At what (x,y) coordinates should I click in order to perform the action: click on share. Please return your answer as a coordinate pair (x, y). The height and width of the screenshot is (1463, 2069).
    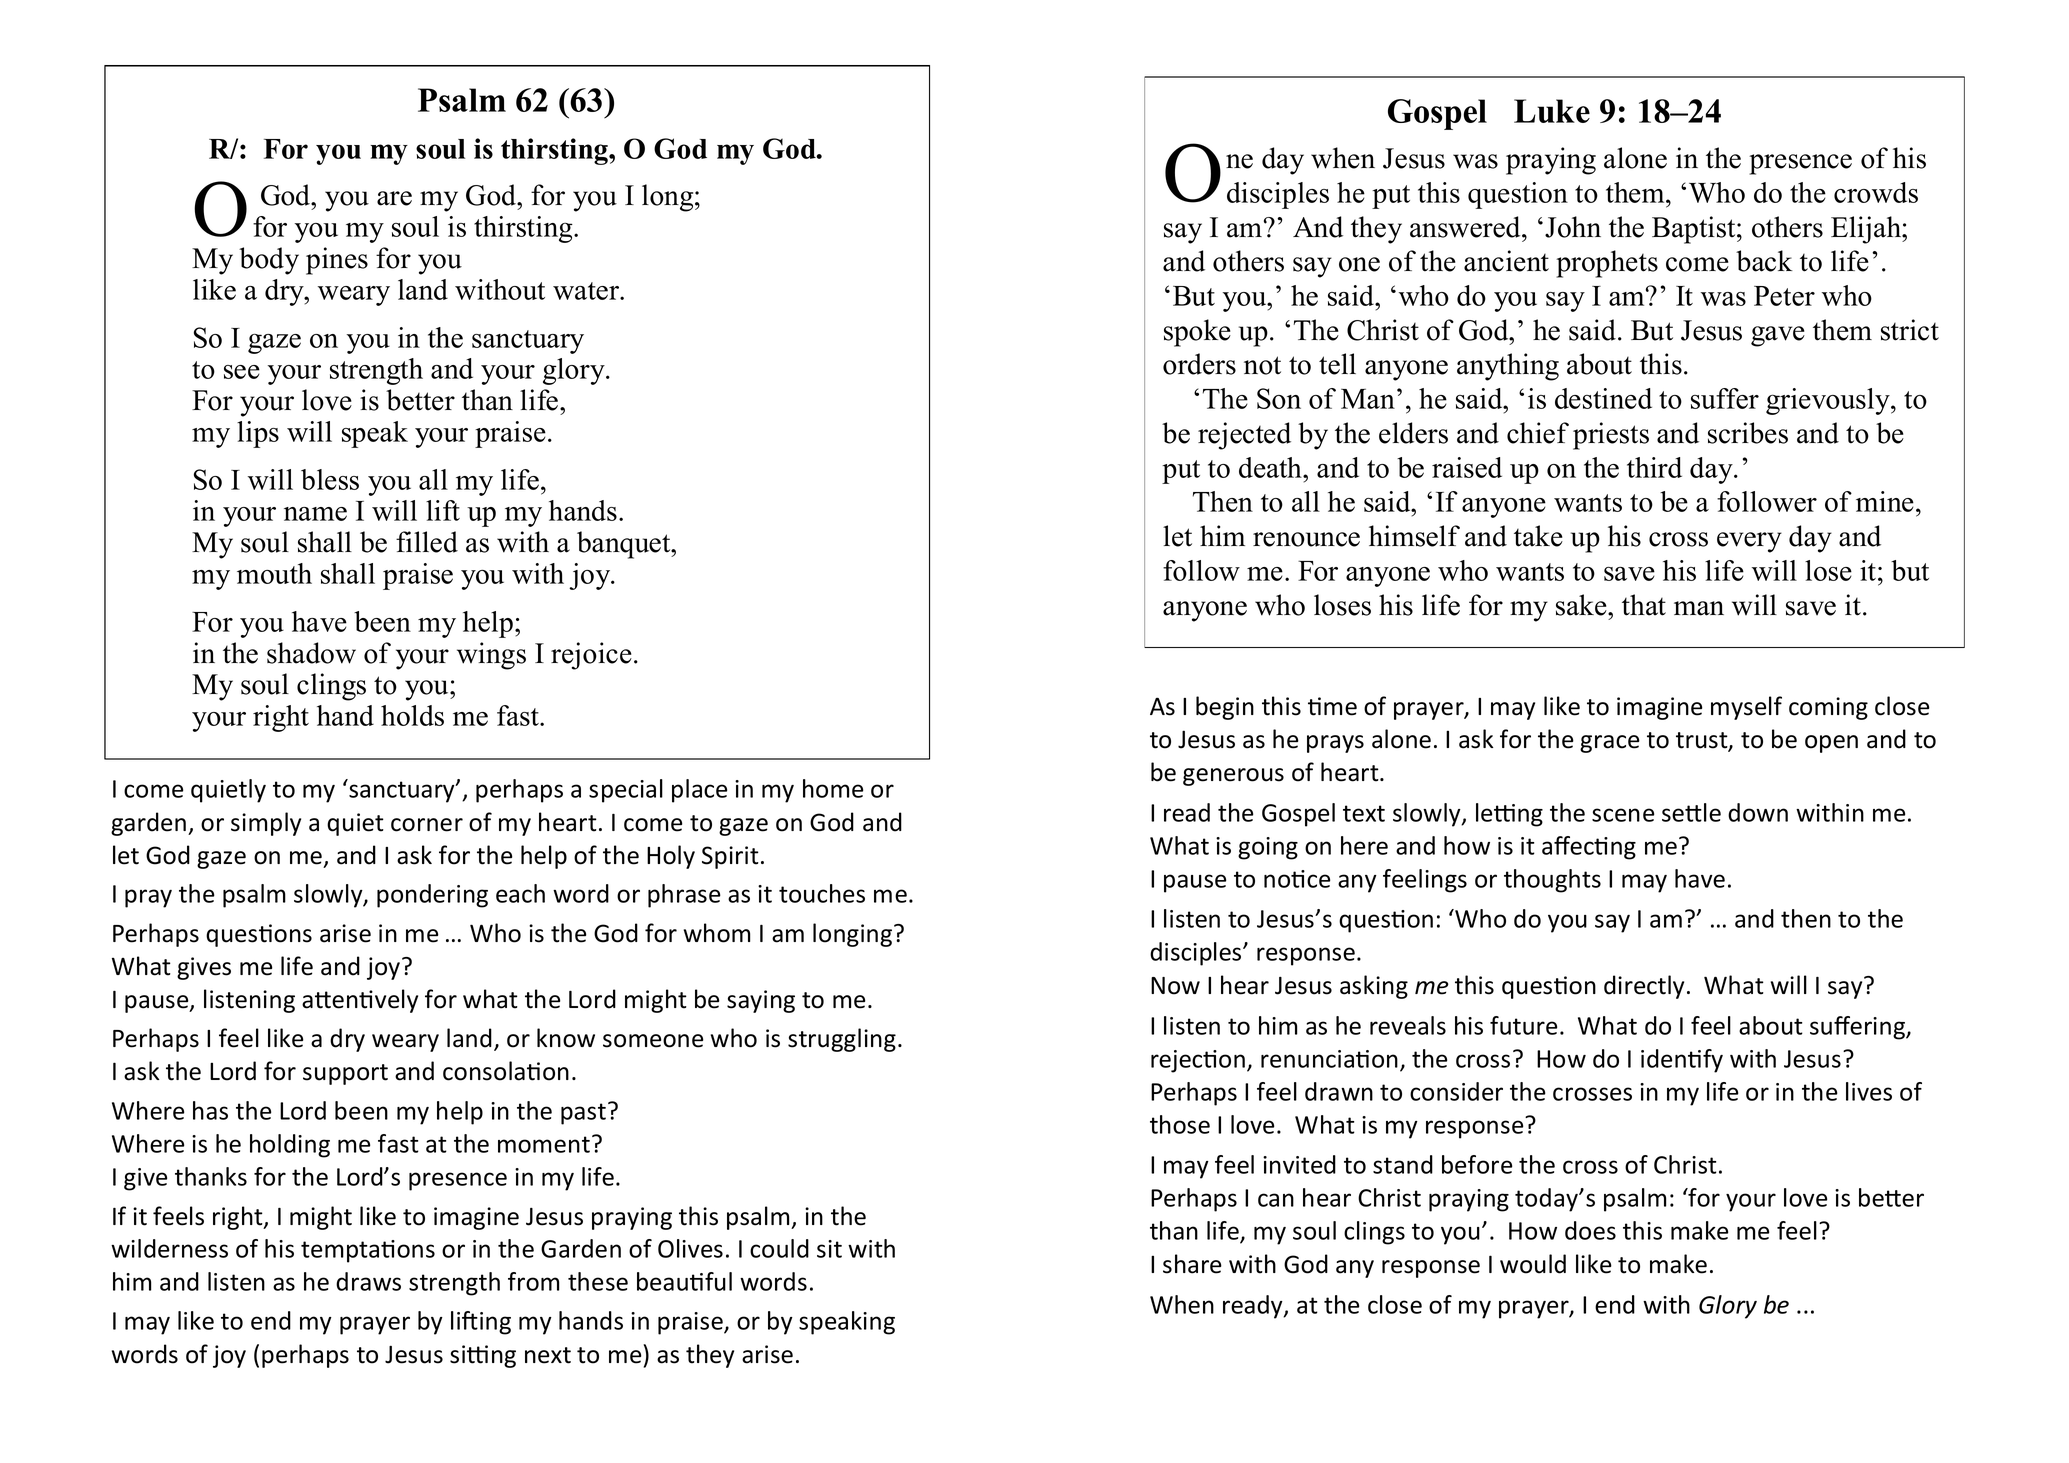
    Looking at the image, I should click on (1192, 1264).
